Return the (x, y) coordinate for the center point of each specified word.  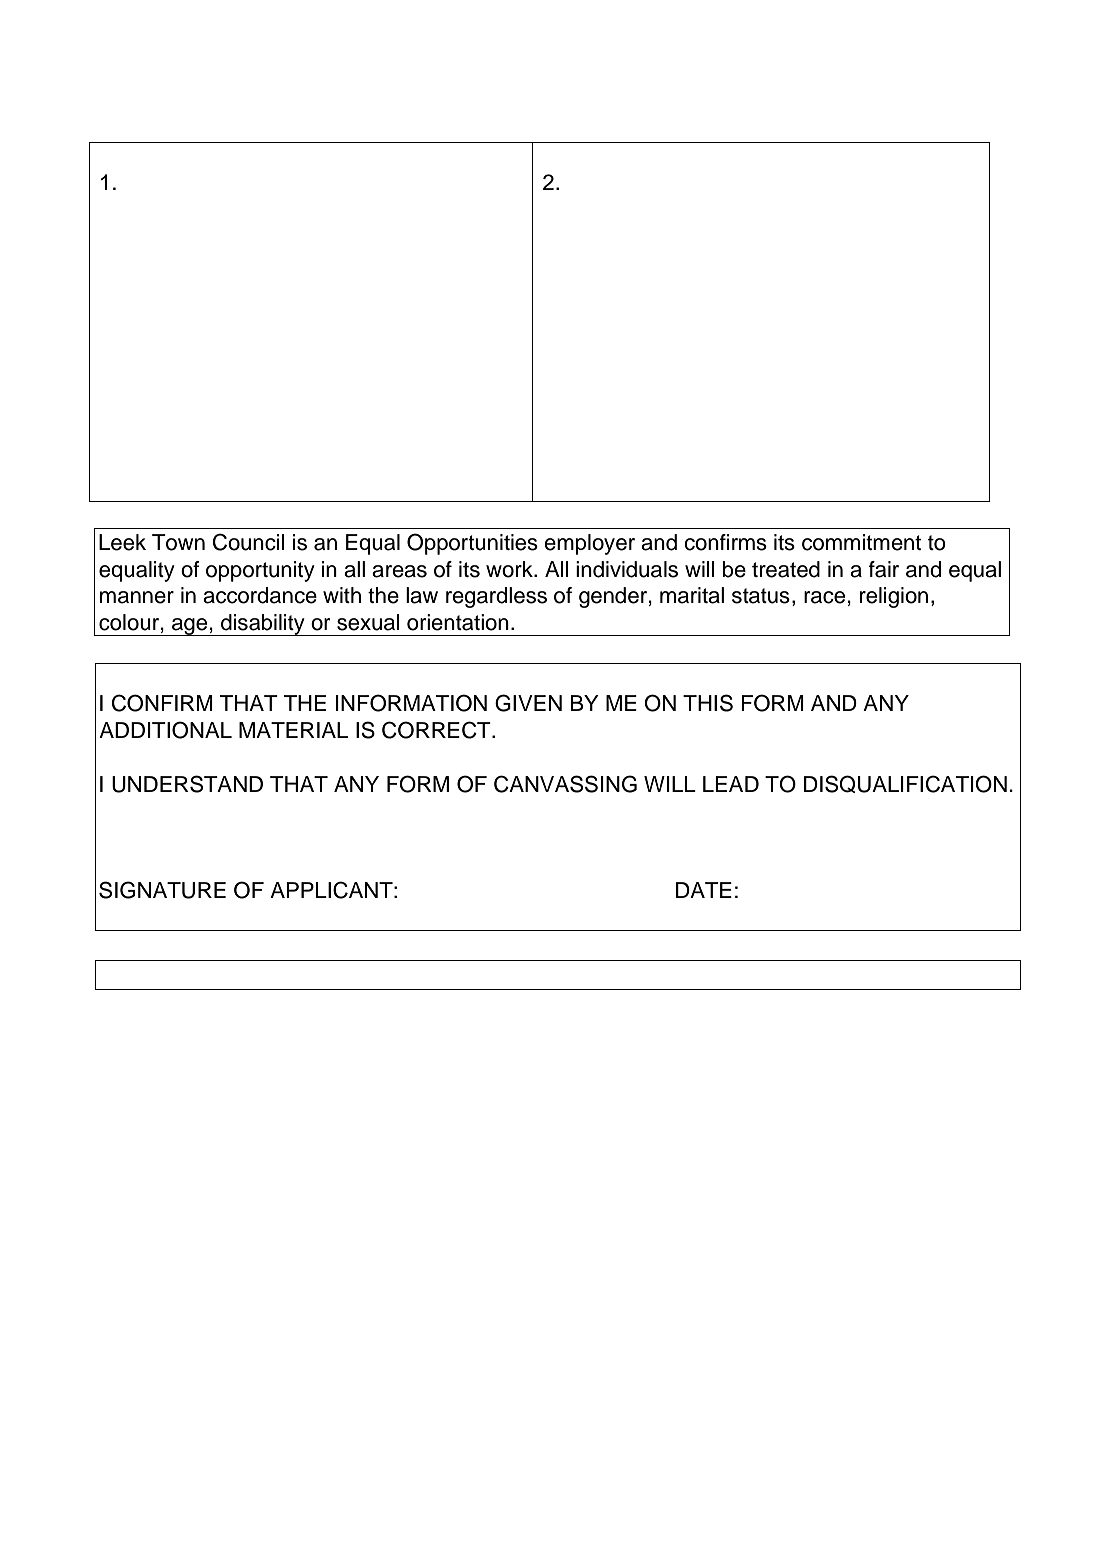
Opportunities (472, 544)
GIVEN (528, 703)
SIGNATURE (162, 890)
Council (249, 542)
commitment (861, 542)
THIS (708, 703)
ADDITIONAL (165, 730)
